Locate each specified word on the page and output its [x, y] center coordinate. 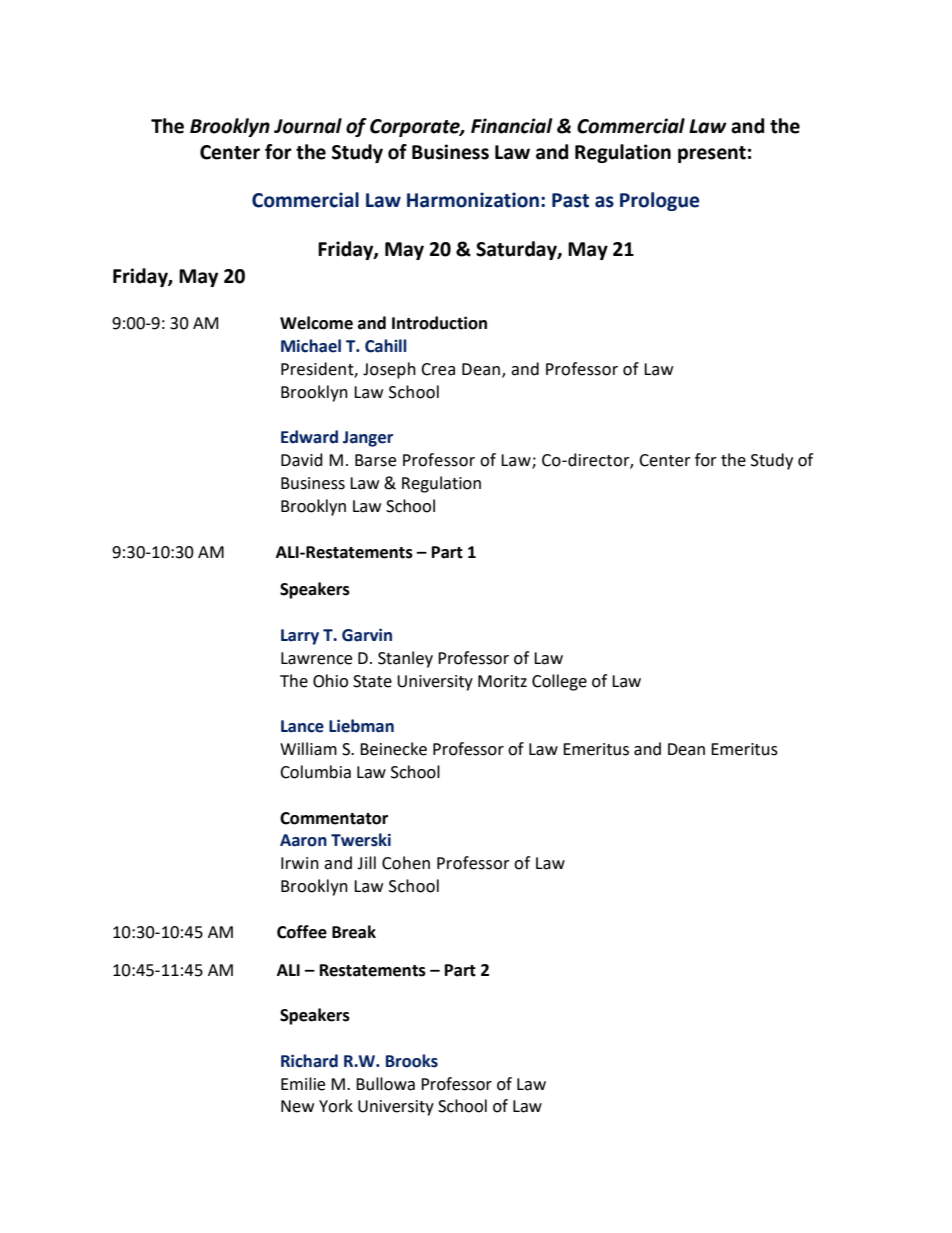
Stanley [405, 659]
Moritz [502, 681]
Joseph [389, 370]
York [336, 1106]
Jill [366, 863]
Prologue [659, 201]
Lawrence [316, 658]
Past [570, 200]
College [559, 682]
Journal [308, 126]
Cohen [406, 863]
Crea [438, 369]
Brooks [412, 1061]
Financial [512, 126]
